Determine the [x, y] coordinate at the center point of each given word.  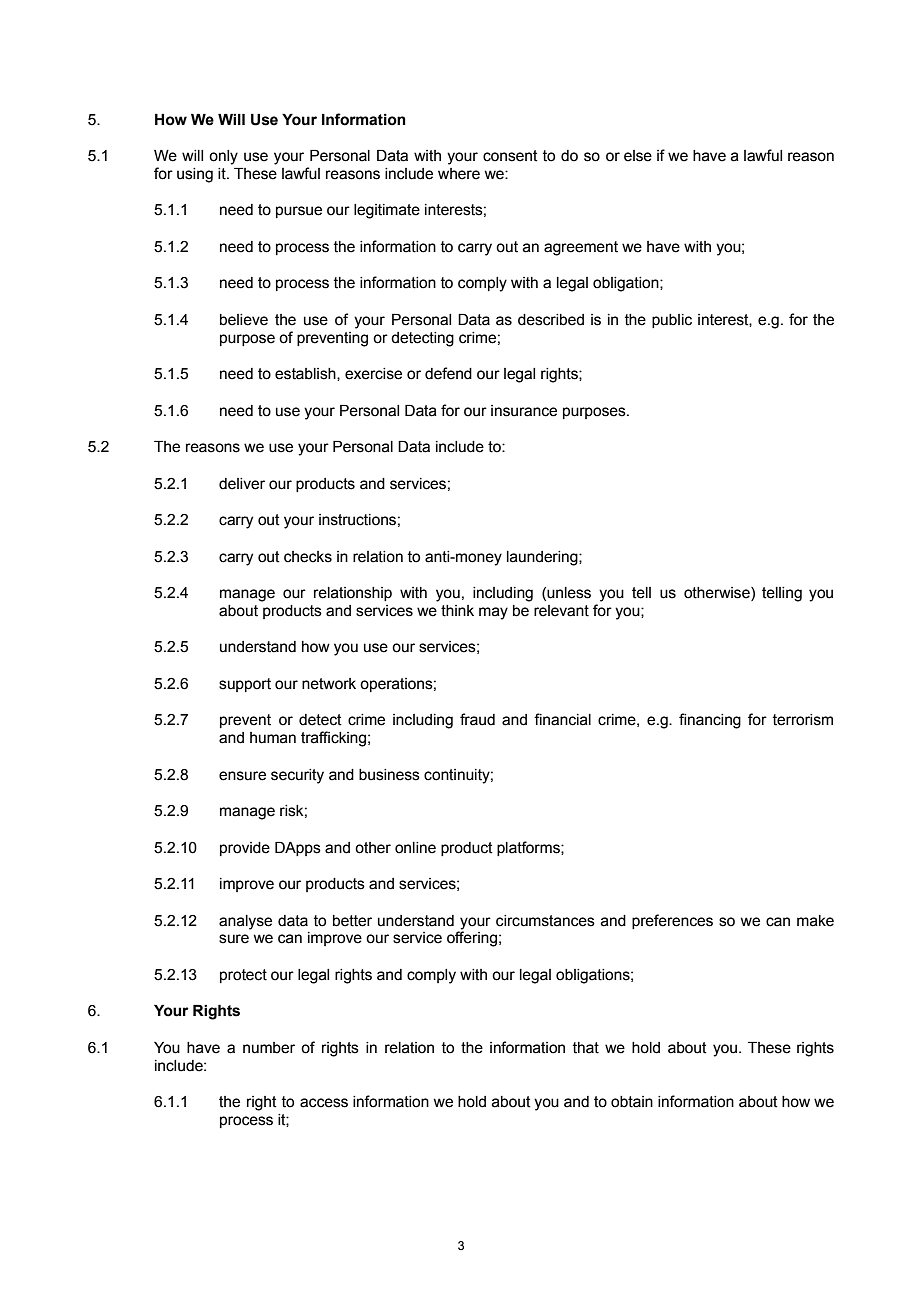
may [493, 613]
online [415, 848]
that [586, 1048]
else [638, 156]
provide [245, 849]
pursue [299, 212]
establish [306, 374]
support [245, 685]
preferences [672, 921]
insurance [524, 411]
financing [710, 721]
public [672, 321]
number [269, 1048]
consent [510, 156]
